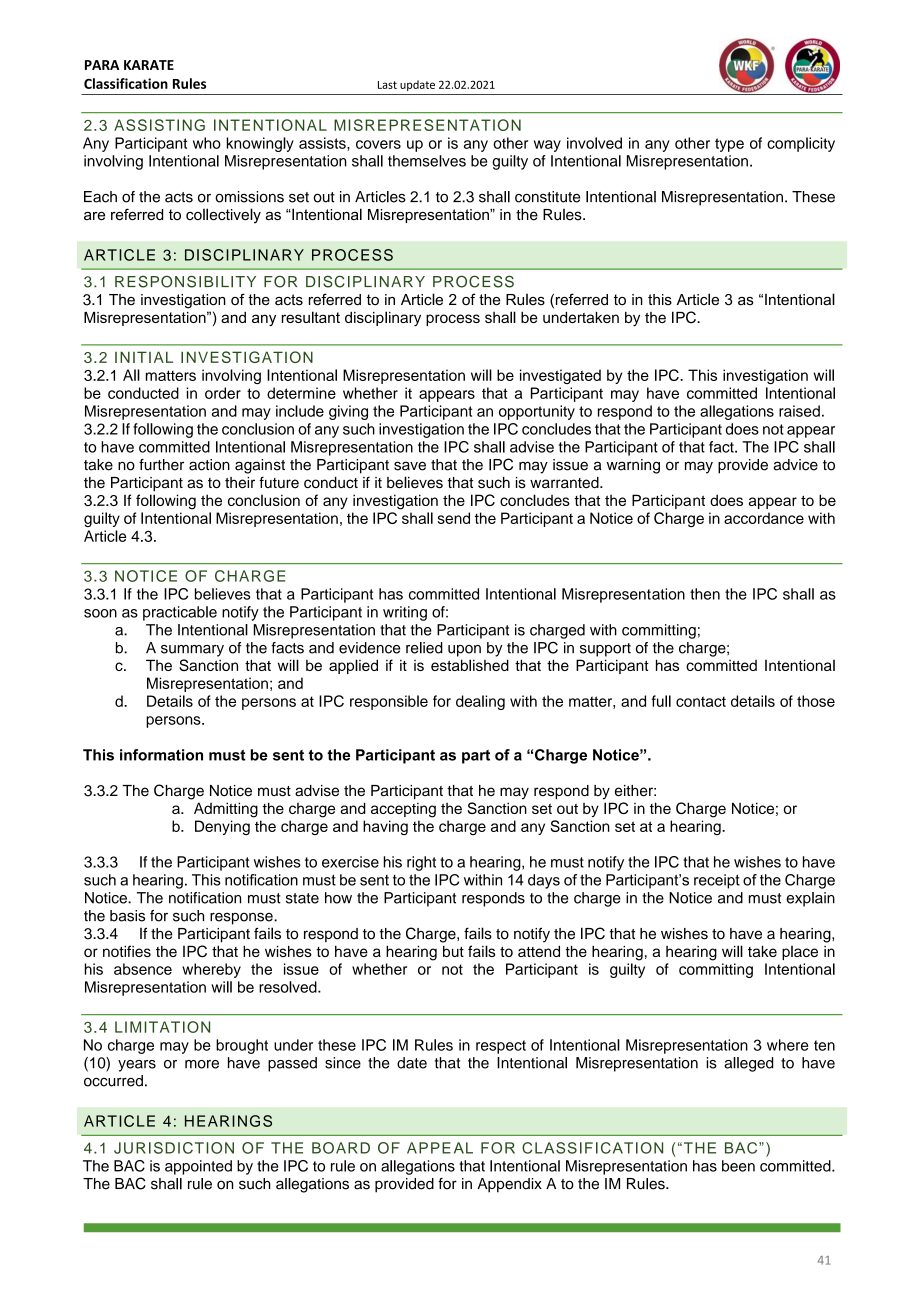  Describe the element at coordinates (174, 1148) in the screenshot. I see `JURISDICTION` at that location.
